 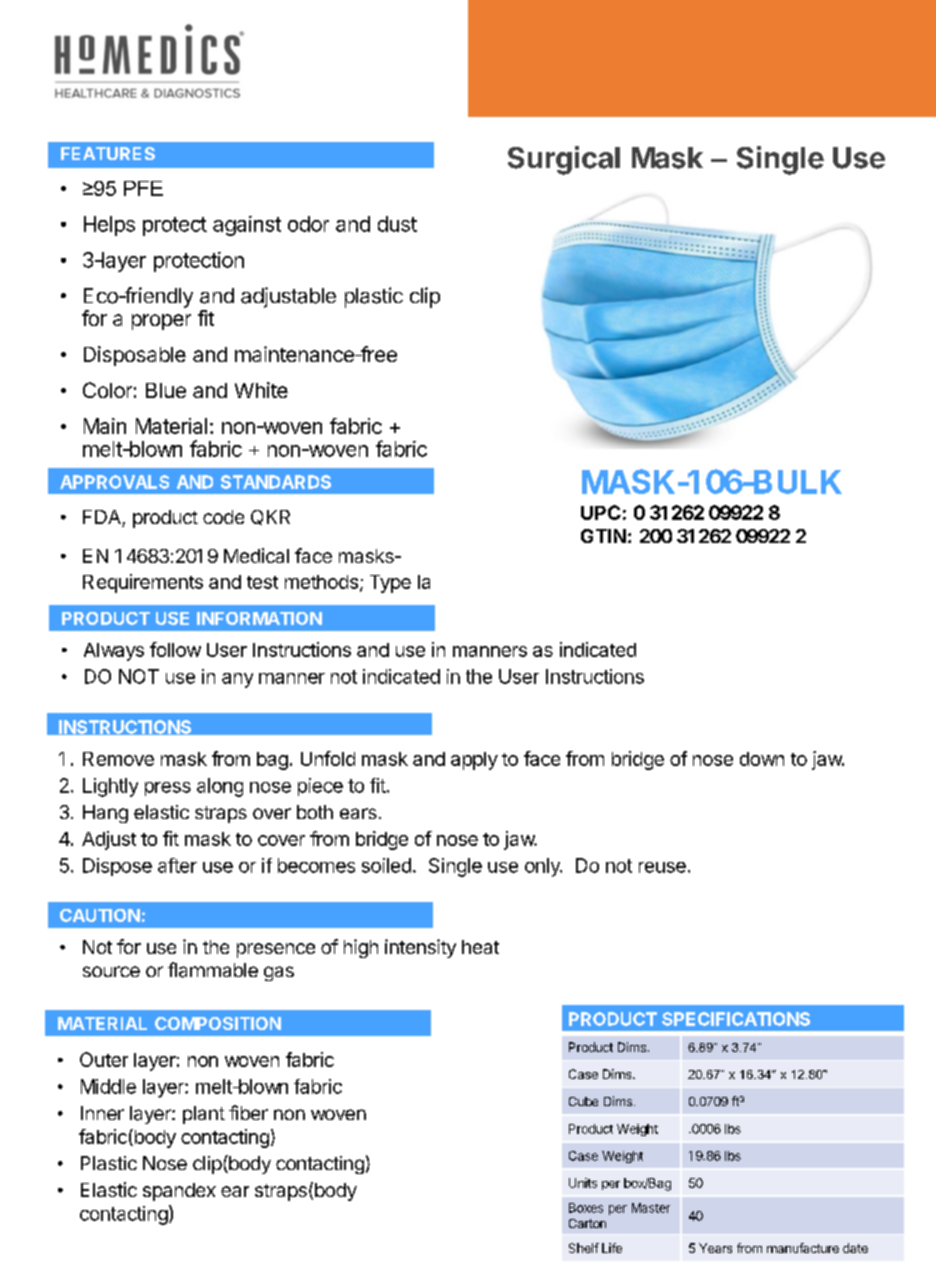 What do you see at coordinates (474, 761) in the screenshot?
I see `apply` at bounding box center [474, 761].
